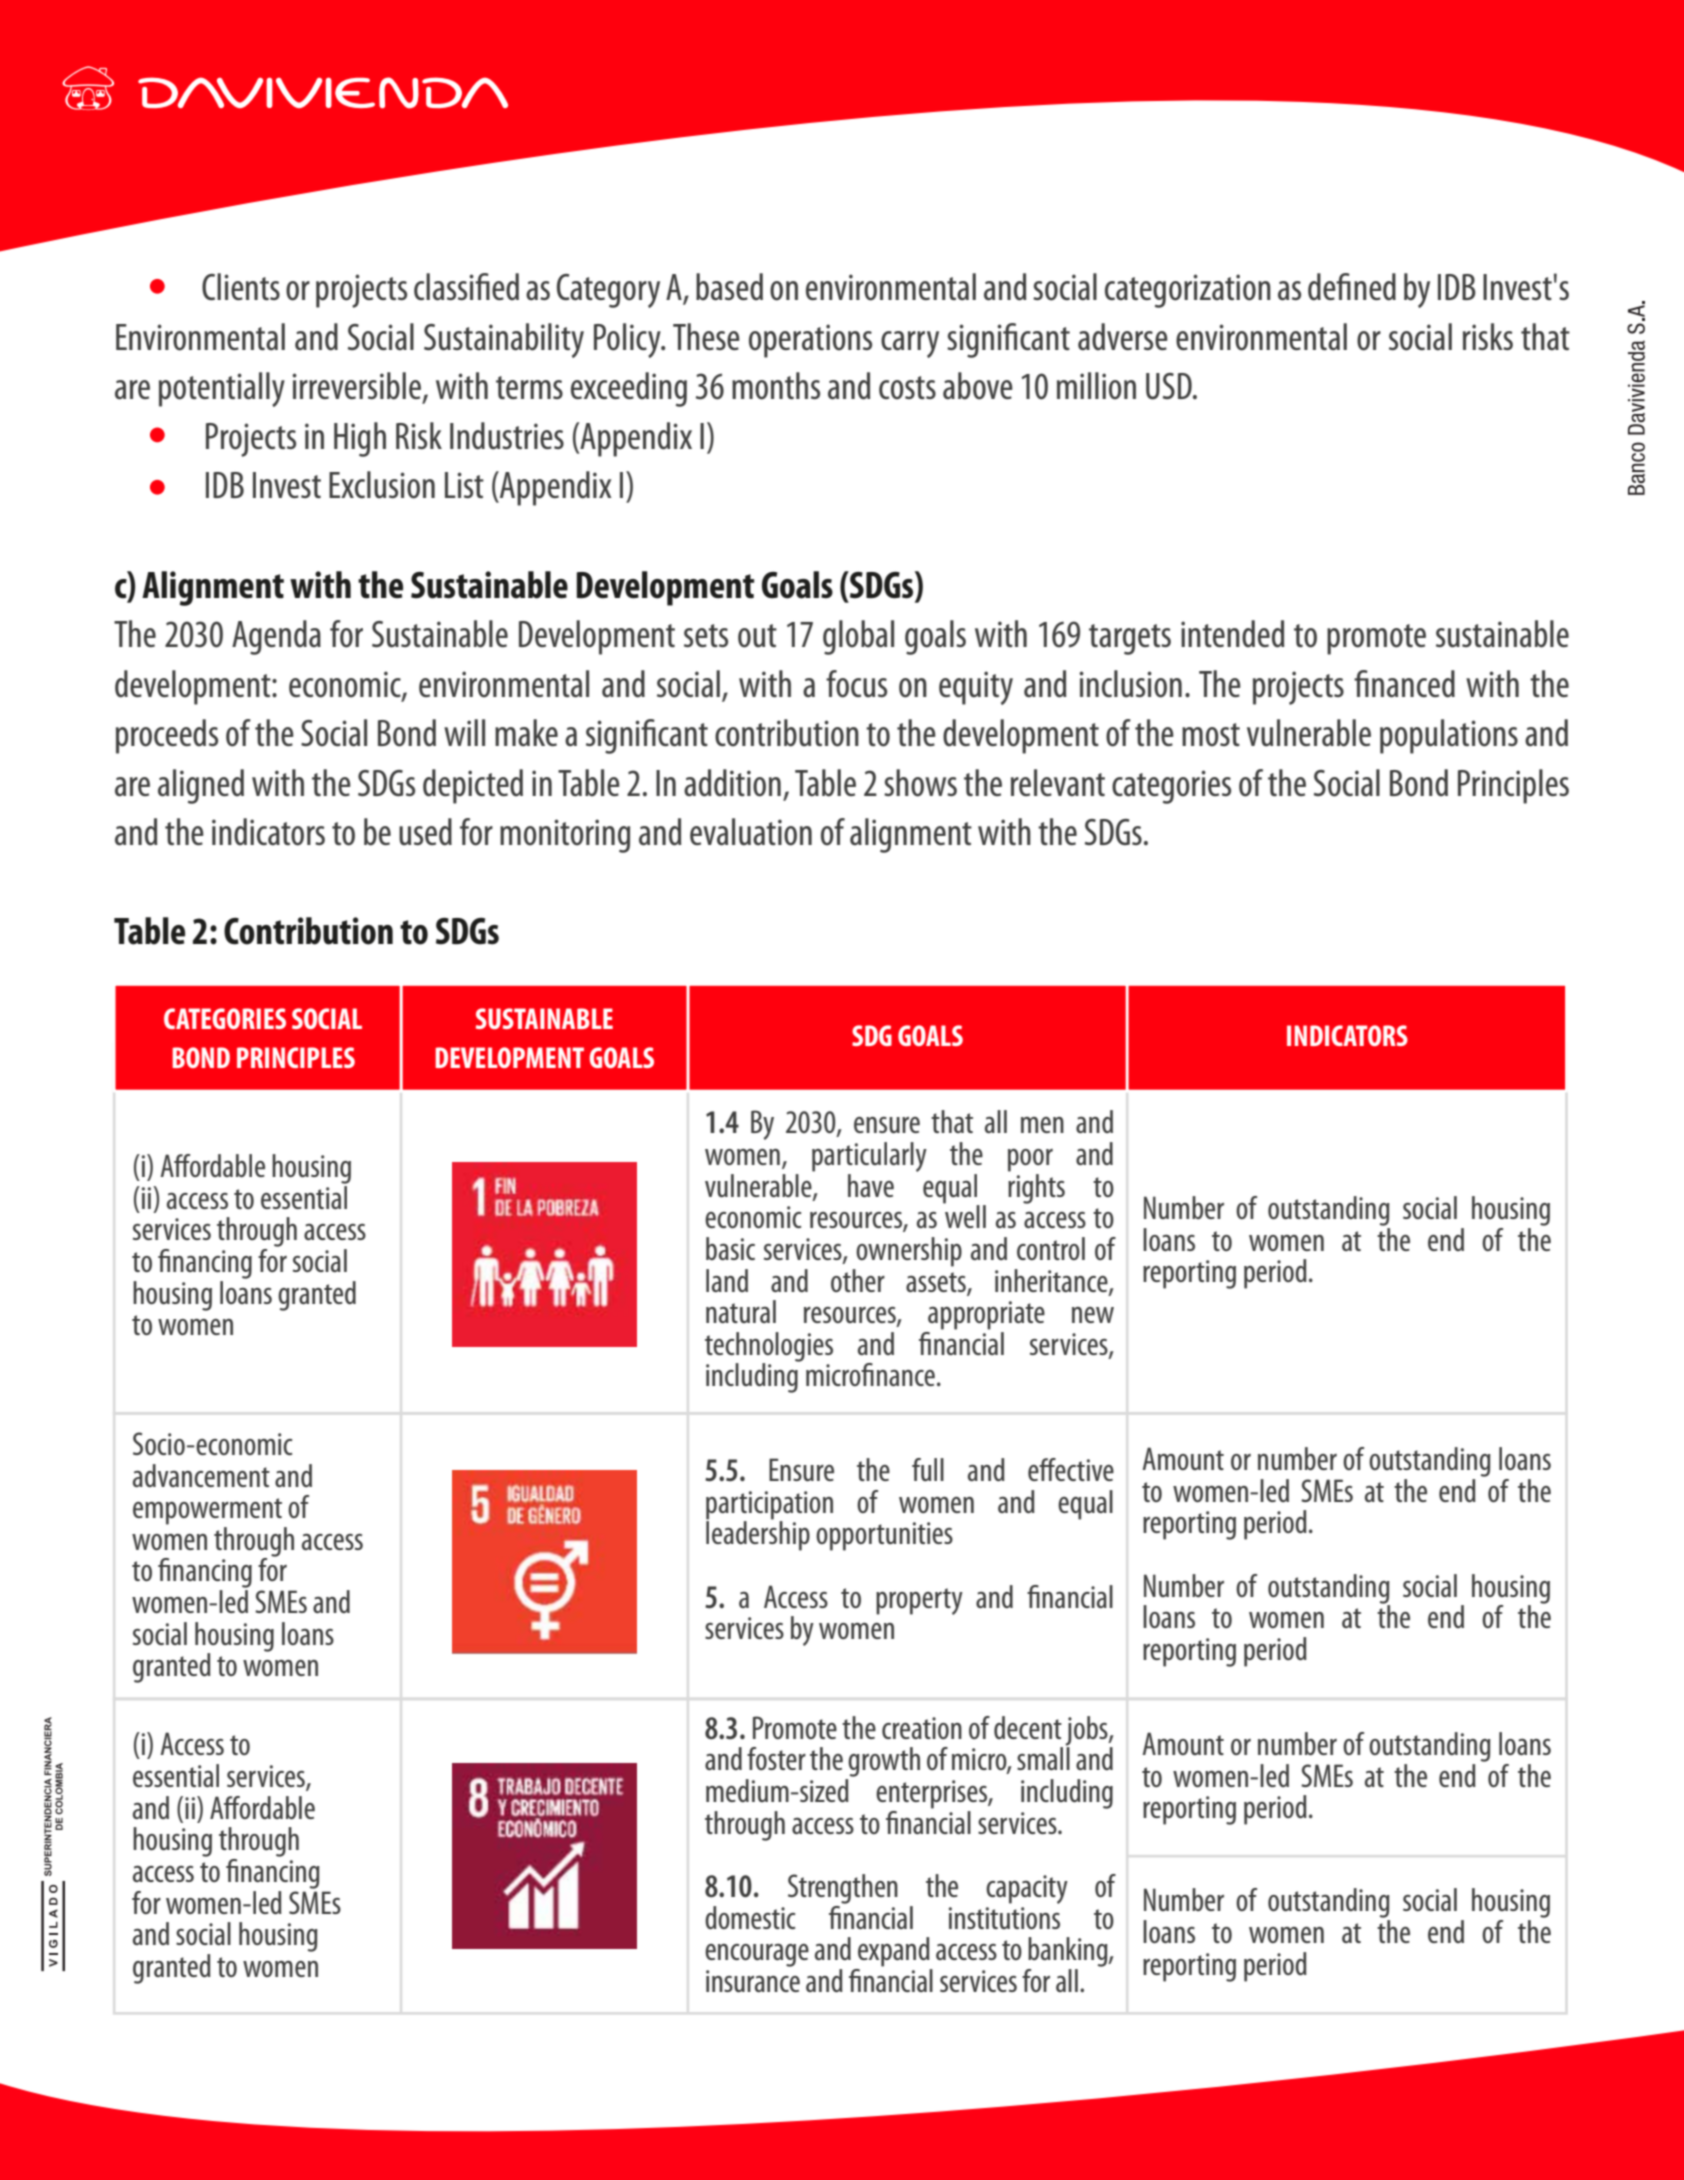  I want to click on advancement, so click(201, 1475).
